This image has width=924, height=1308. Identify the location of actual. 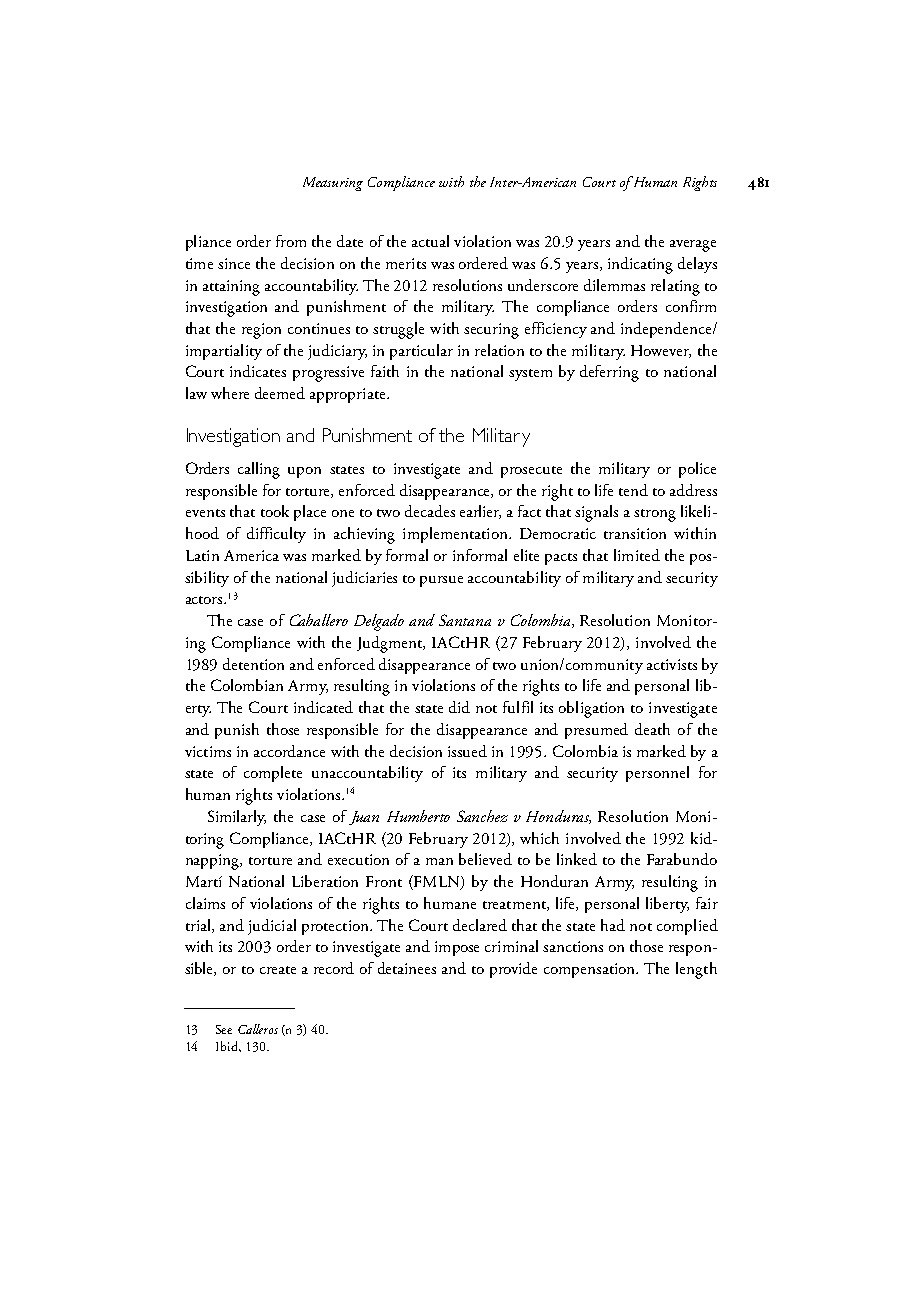
(430, 241).
